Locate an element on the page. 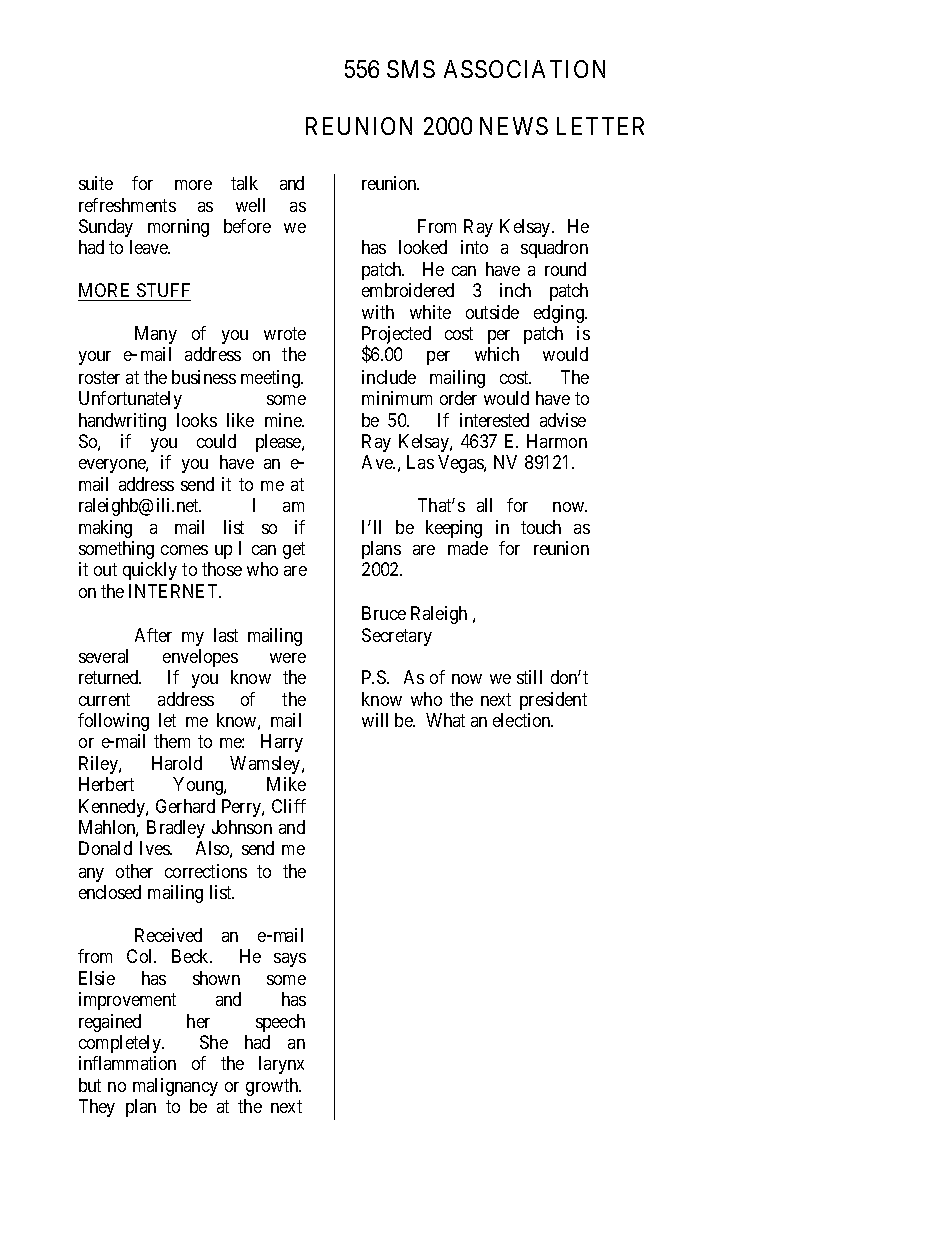  quickly is located at coordinates (150, 571).
